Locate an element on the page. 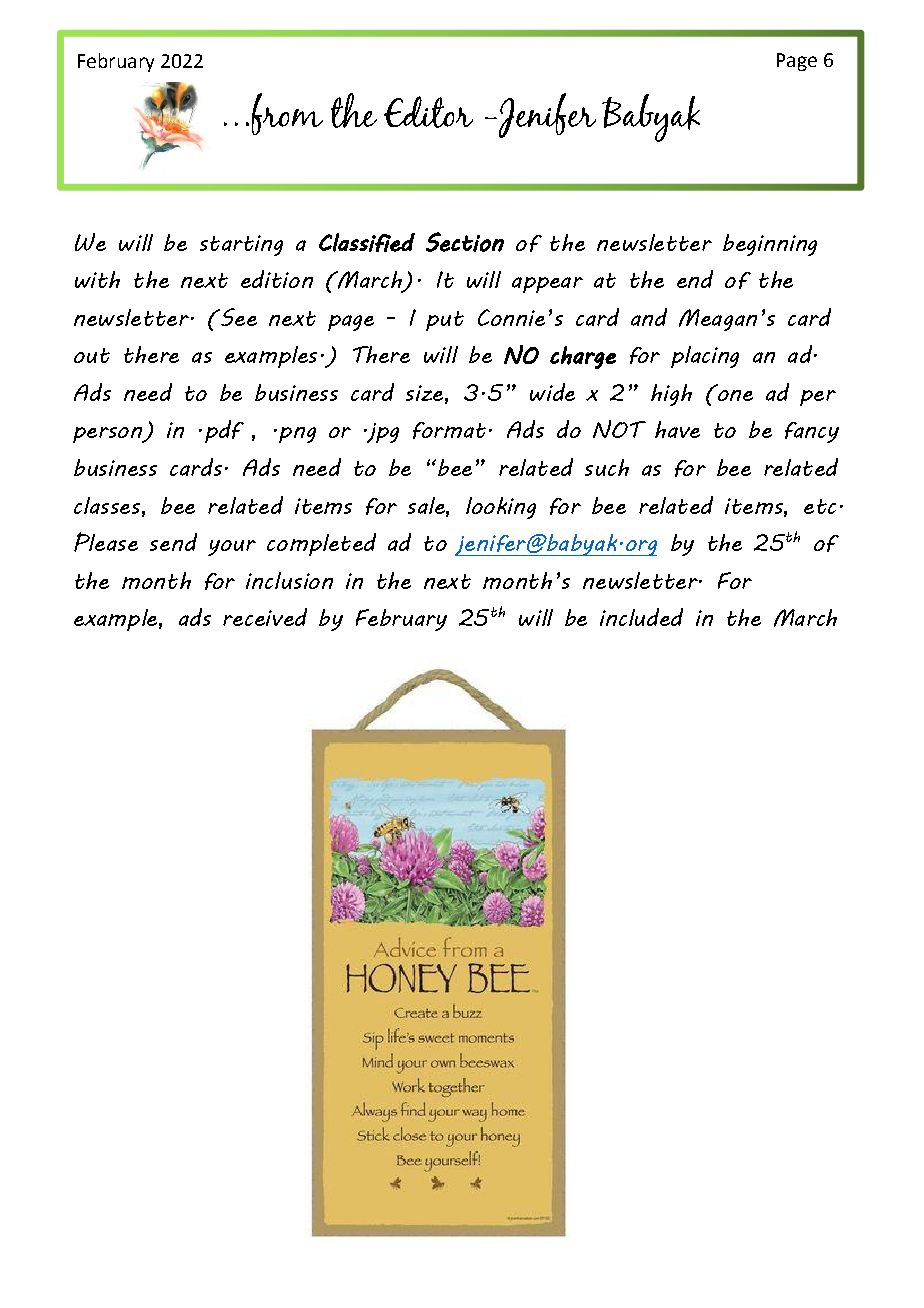  Editor is located at coordinates (428, 112).
